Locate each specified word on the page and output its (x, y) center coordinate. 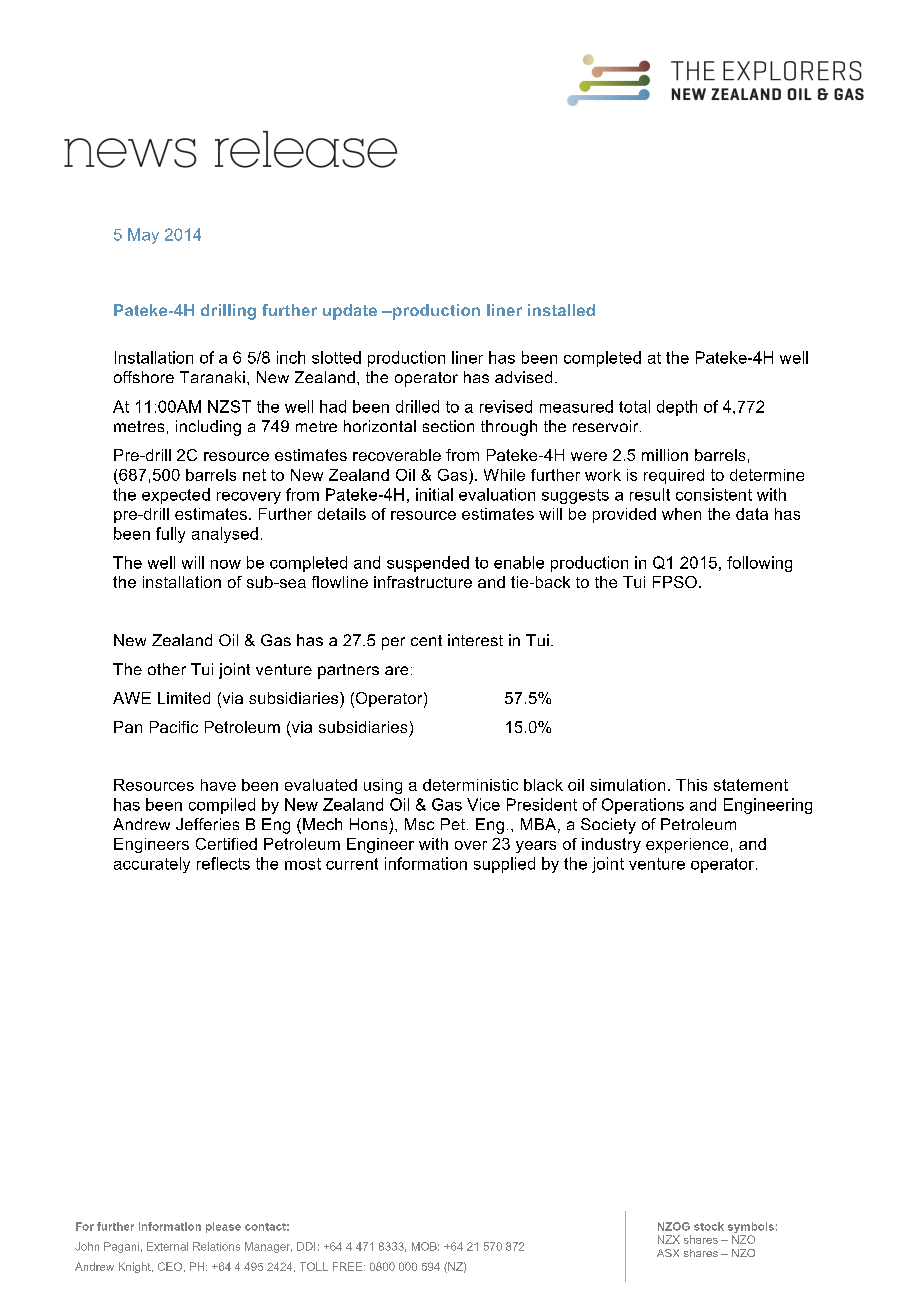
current (352, 864)
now (226, 564)
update (350, 312)
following (759, 564)
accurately (152, 865)
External (167, 1246)
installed (561, 310)
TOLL (314, 1266)
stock (709, 1226)
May (143, 236)
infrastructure (423, 582)
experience (687, 845)
